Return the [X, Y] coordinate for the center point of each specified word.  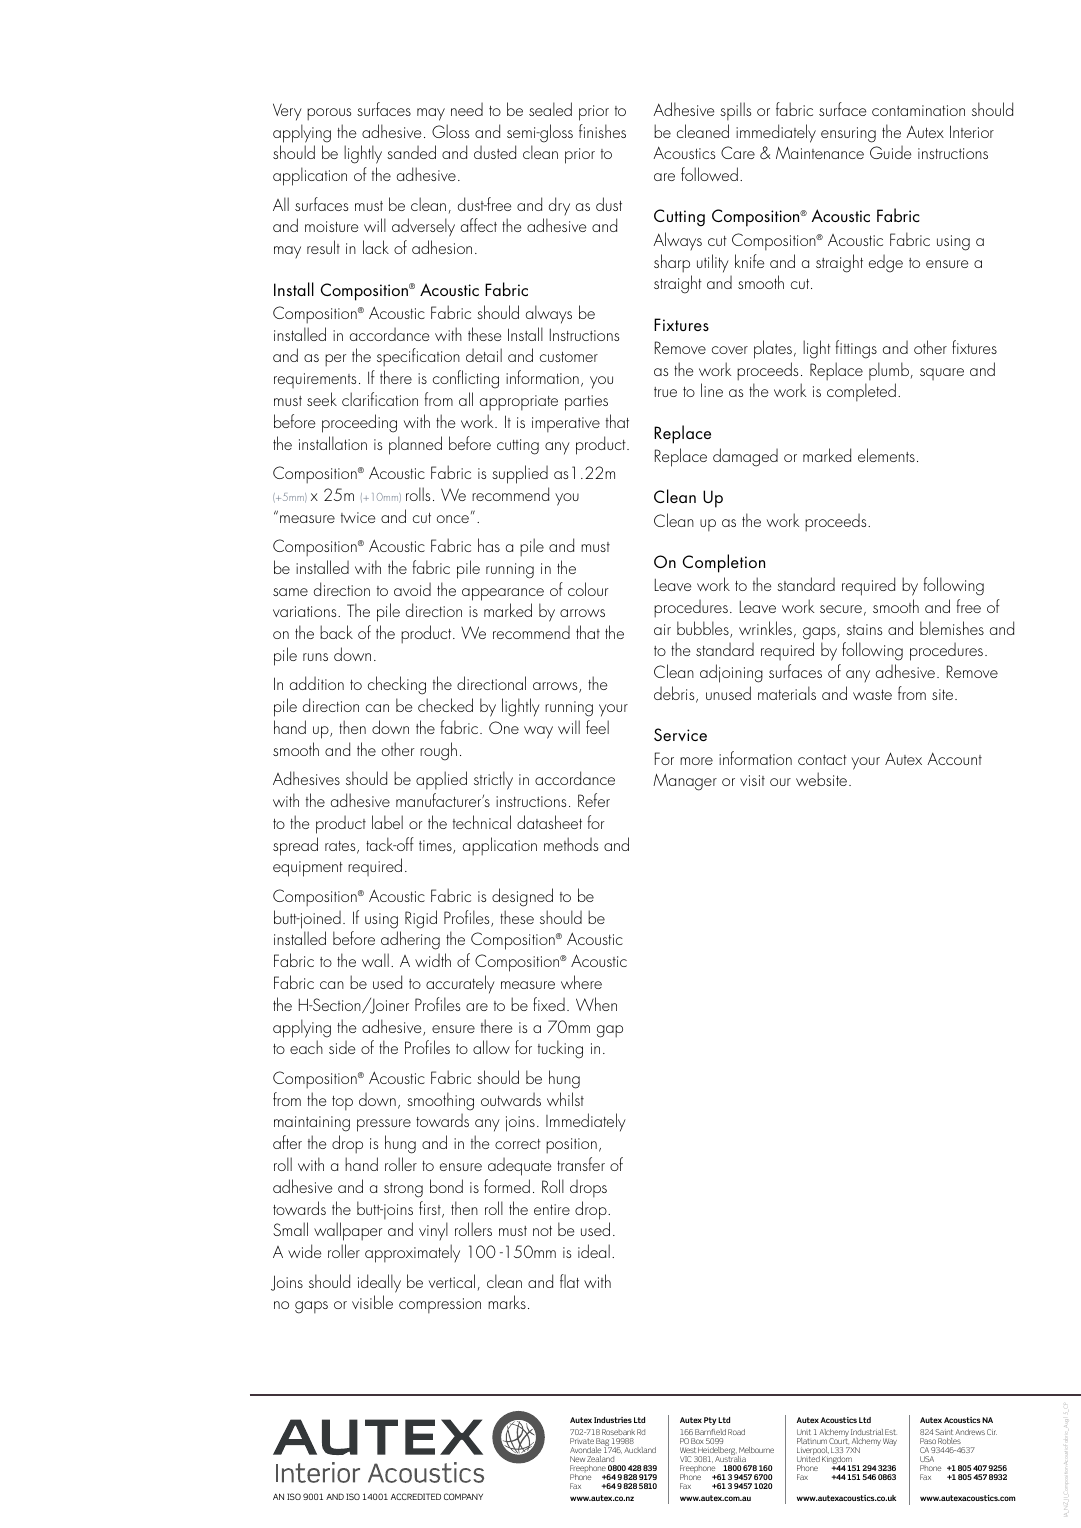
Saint [944, 1432]
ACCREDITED [416, 1496]
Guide [890, 152]
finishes [602, 131]
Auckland [640, 1450]
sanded [411, 152]
